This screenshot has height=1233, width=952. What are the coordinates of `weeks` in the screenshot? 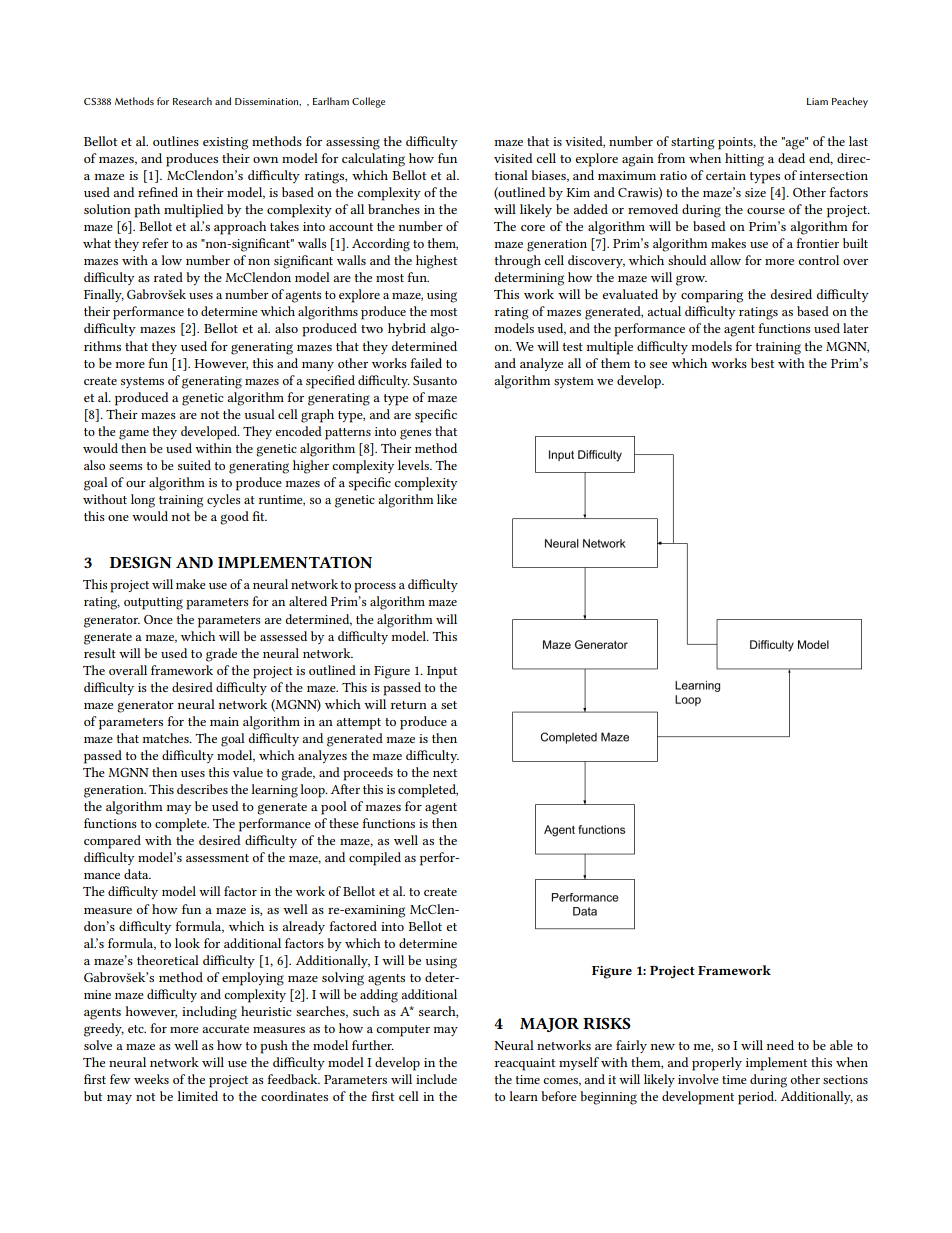 It's located at (151, 1079).
